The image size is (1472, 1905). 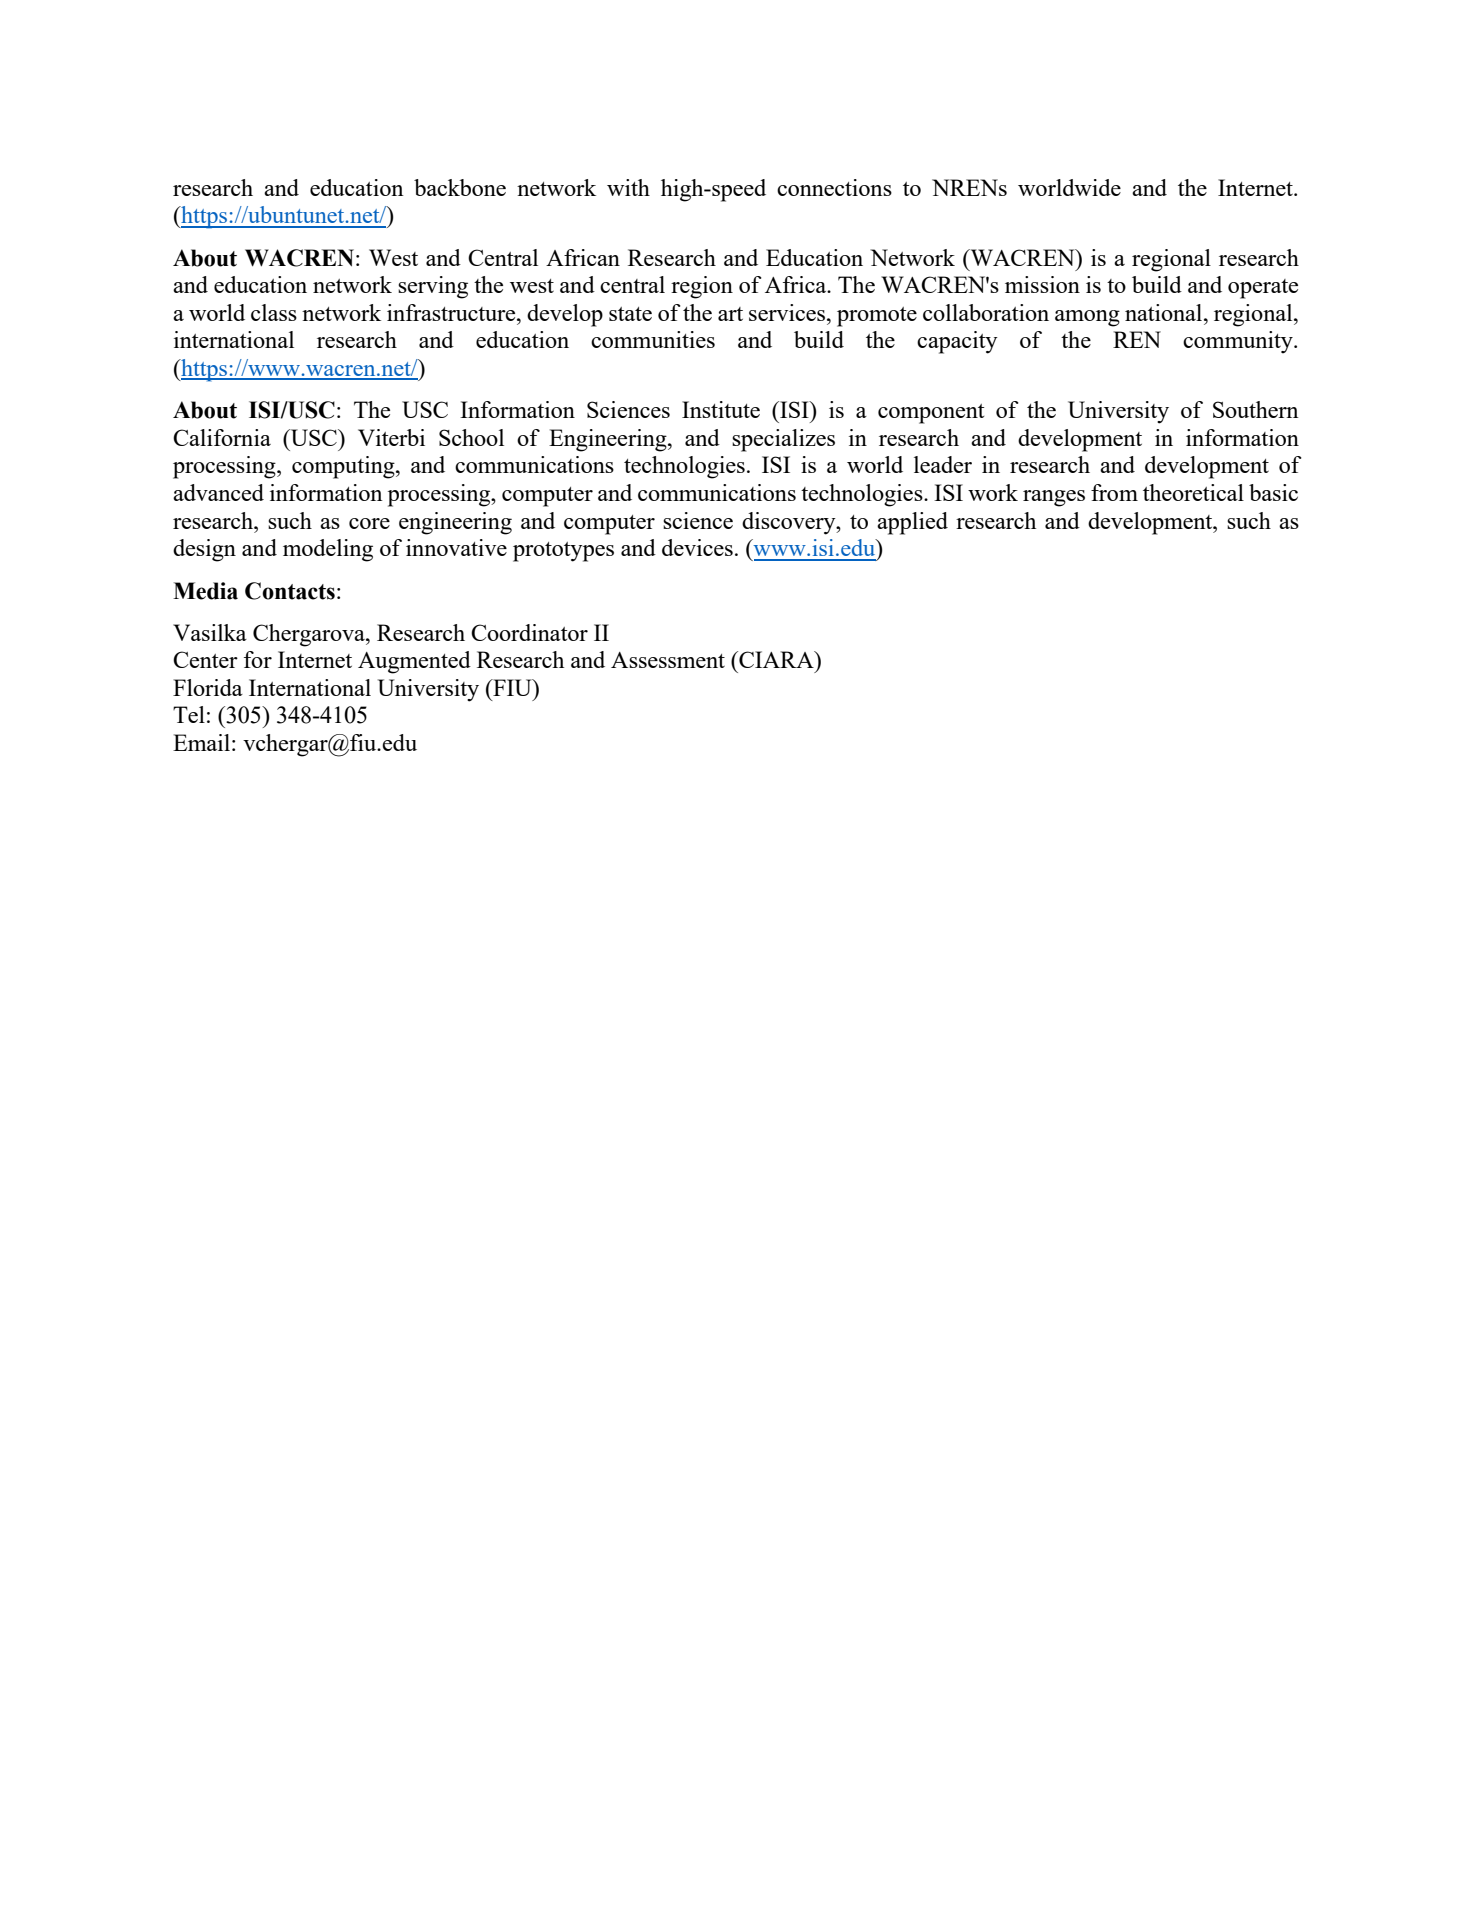 I want to click on CIARA, so click(x=776, y=659).
